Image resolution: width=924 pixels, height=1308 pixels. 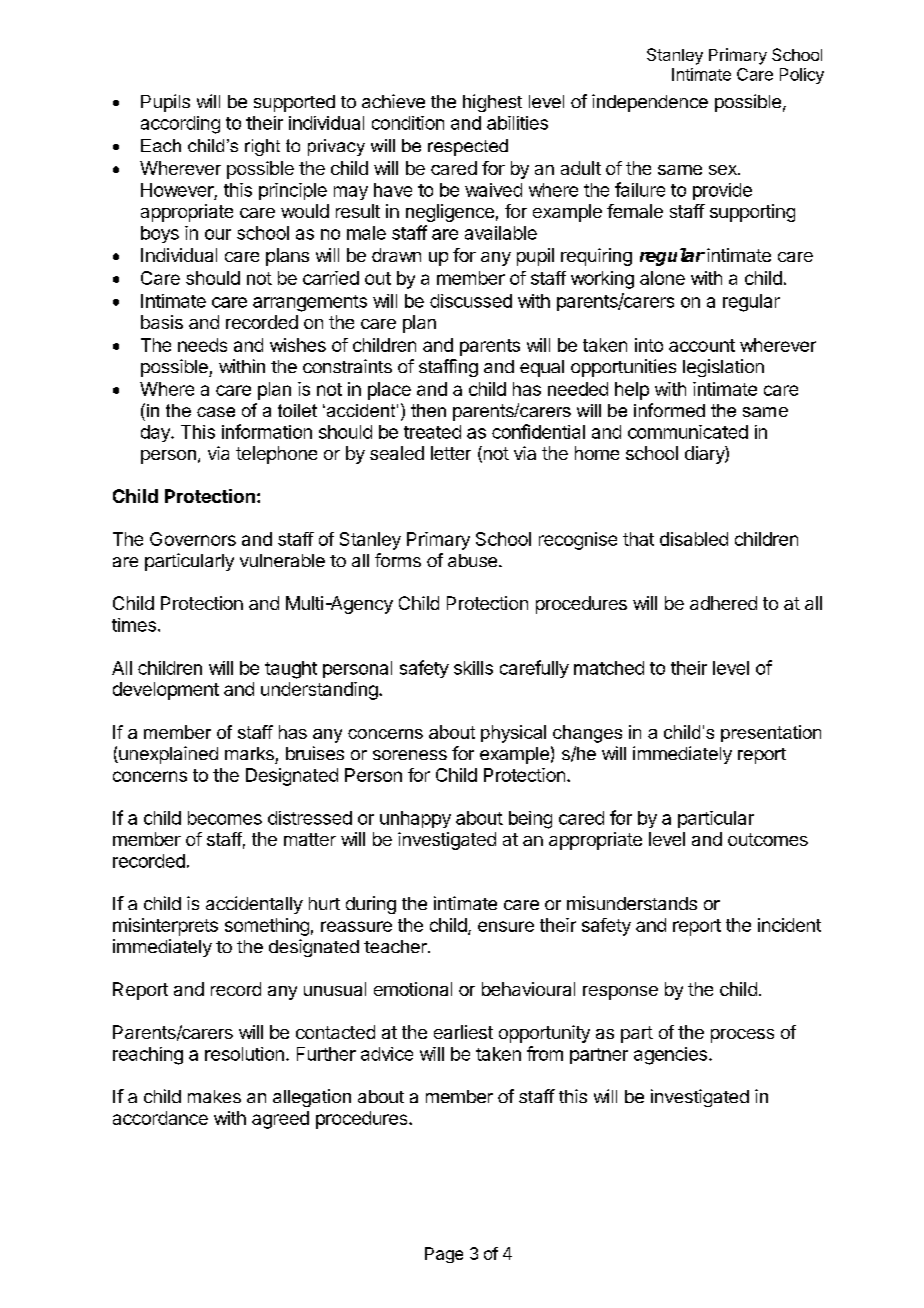 I want to click on according, so click(x=180, y=125).
